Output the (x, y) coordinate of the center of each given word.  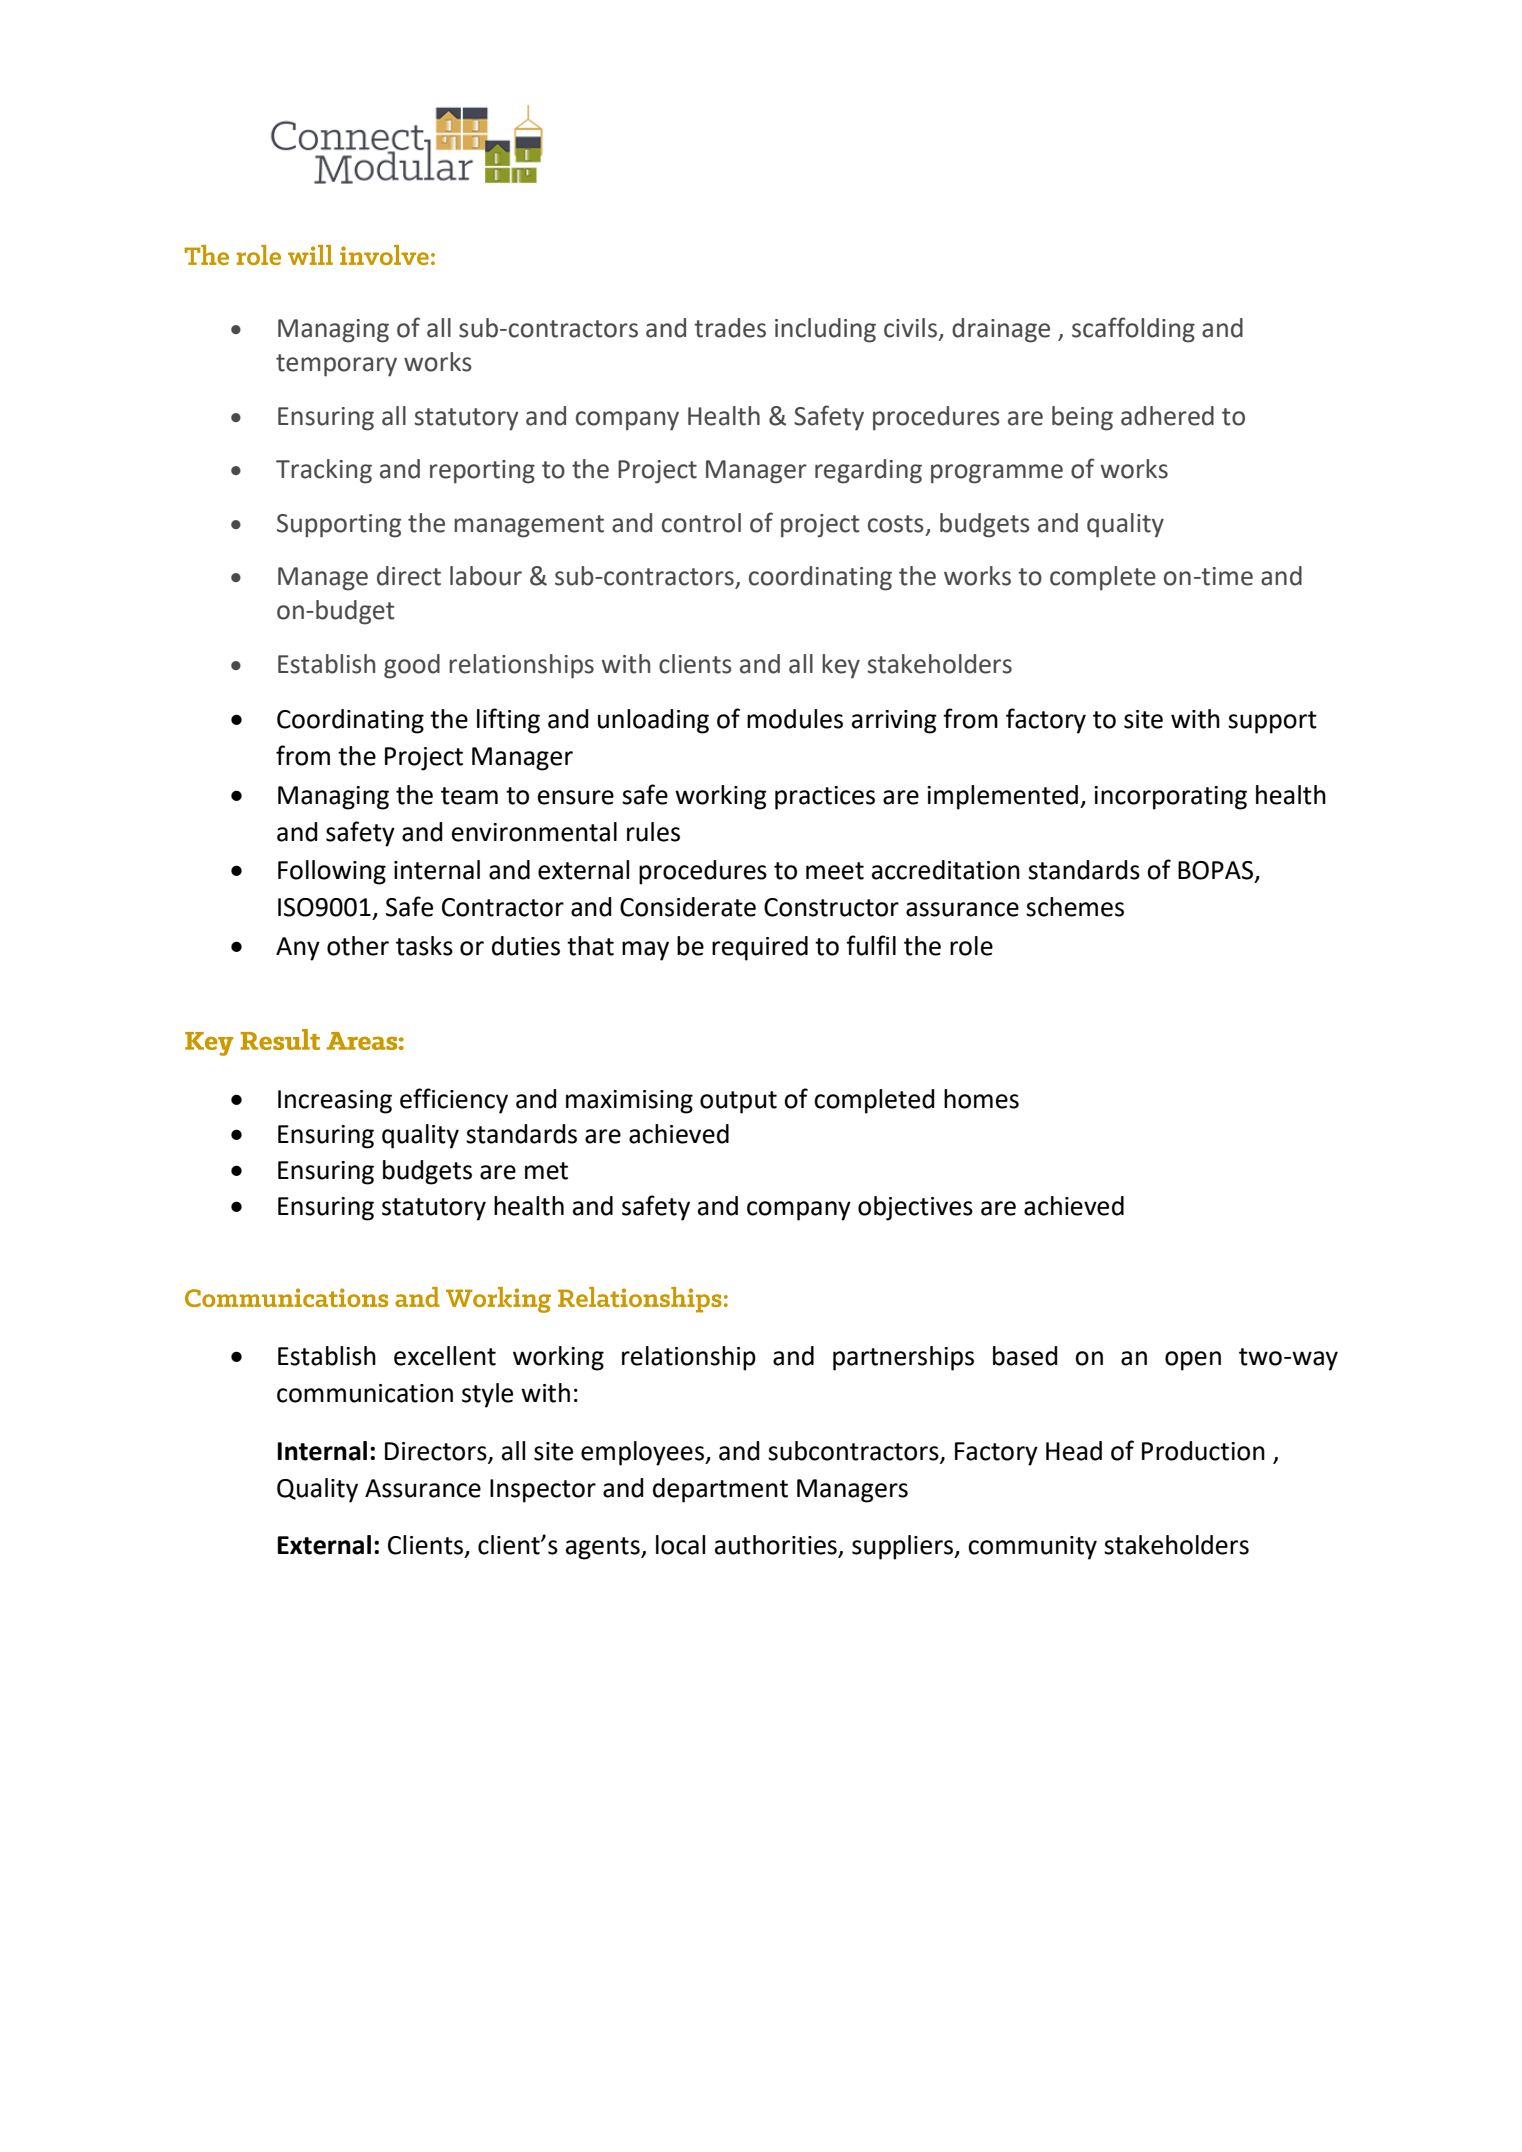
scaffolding (1133, 330)
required (760, 948)
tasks (424, 946)
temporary (336, 365)
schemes (1075, 907)
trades (730, 328)
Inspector (543, 1491)
